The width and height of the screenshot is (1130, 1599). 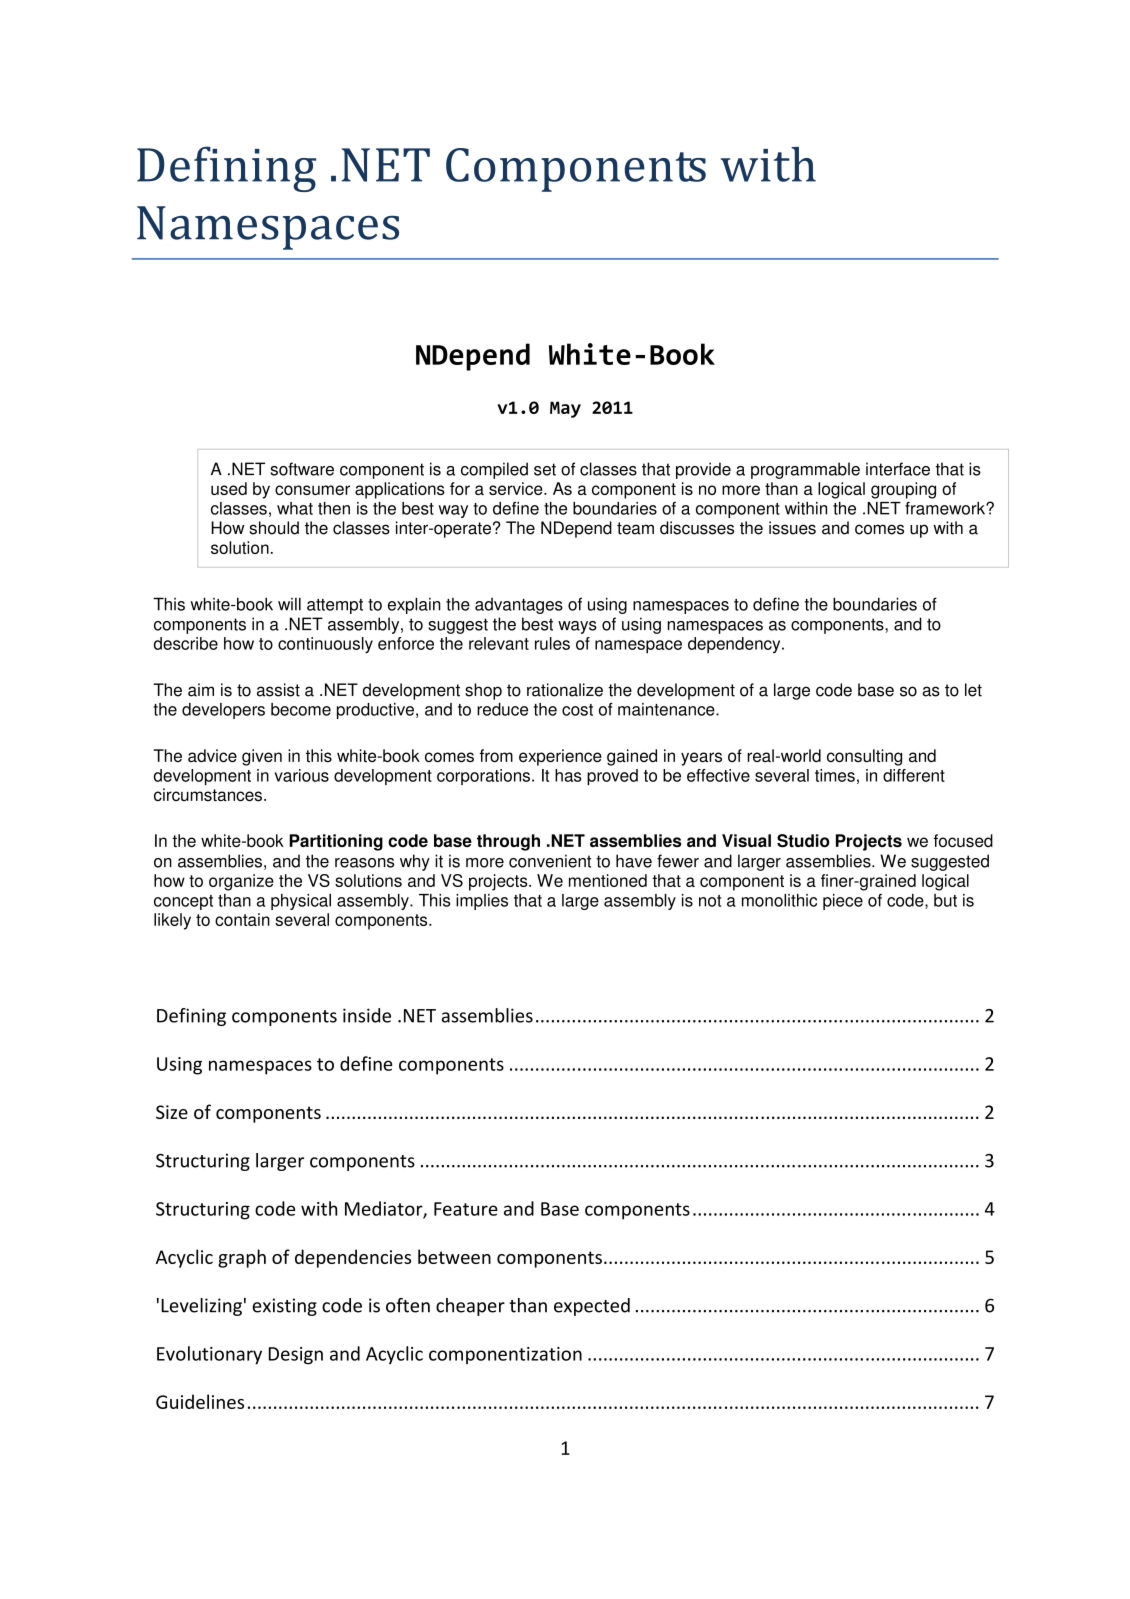 I want to click on grouping, so click(x=903, y=490).
